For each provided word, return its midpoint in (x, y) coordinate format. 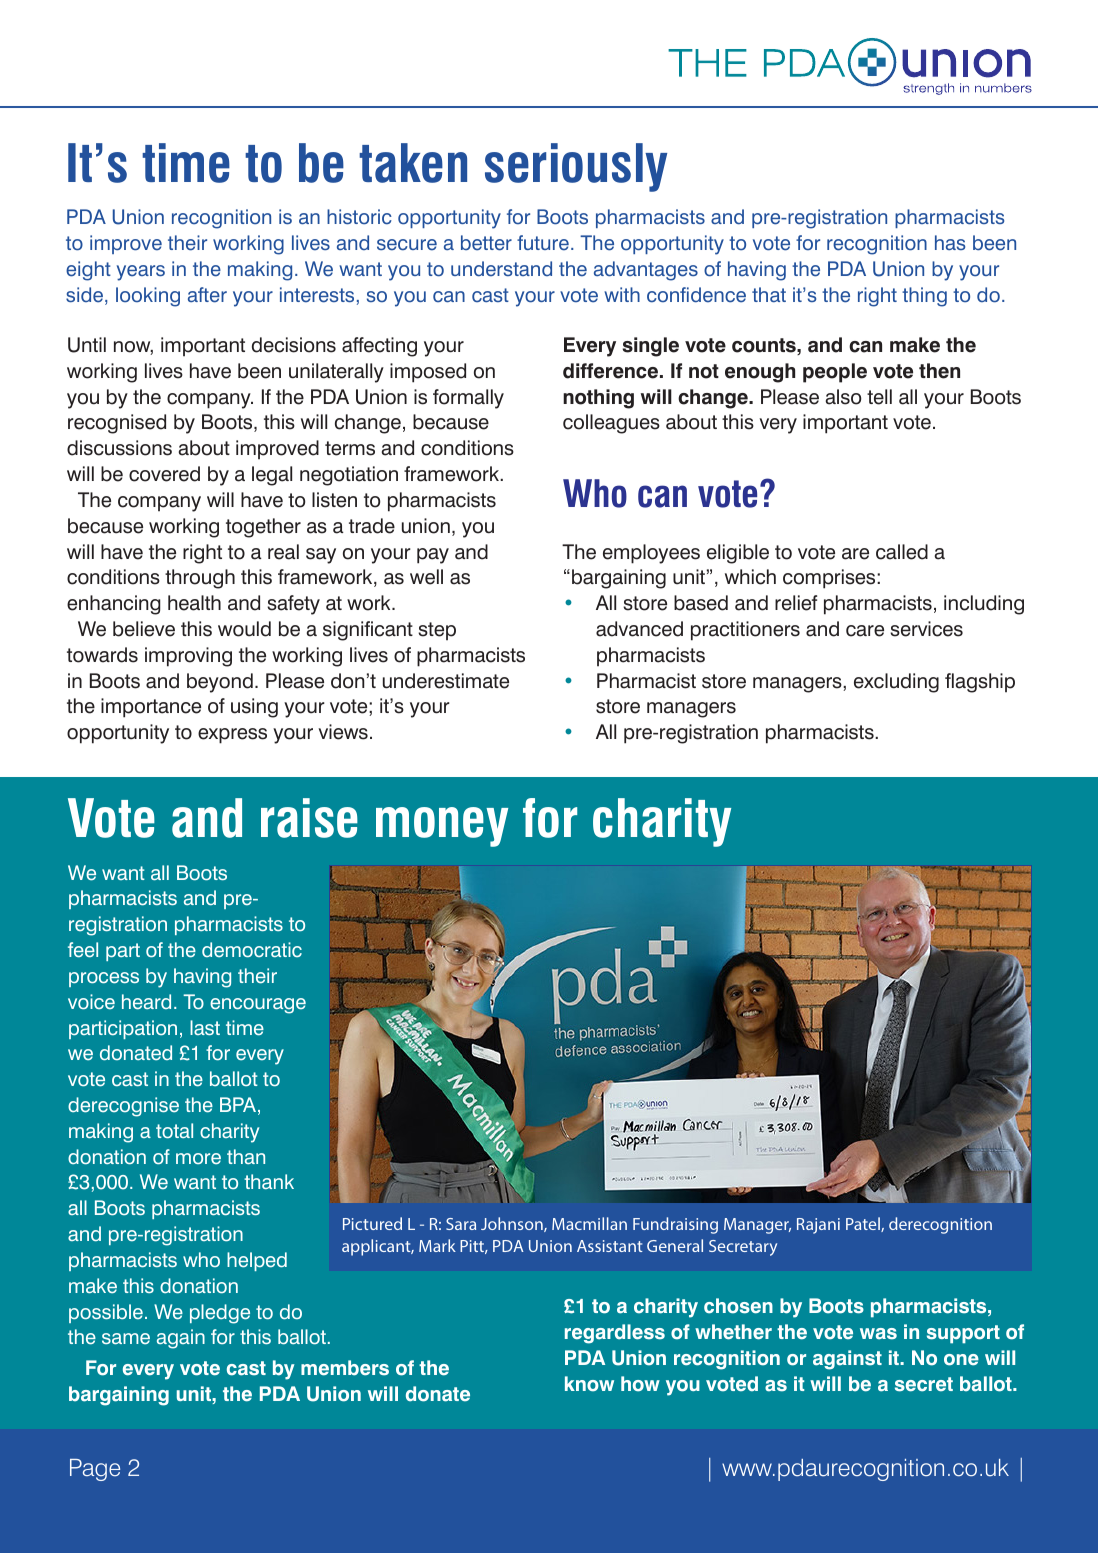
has (950, 242)
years (141, 273)
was (878, 1334)
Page (95, 1470)
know (589, 1384)
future (543, 243)
